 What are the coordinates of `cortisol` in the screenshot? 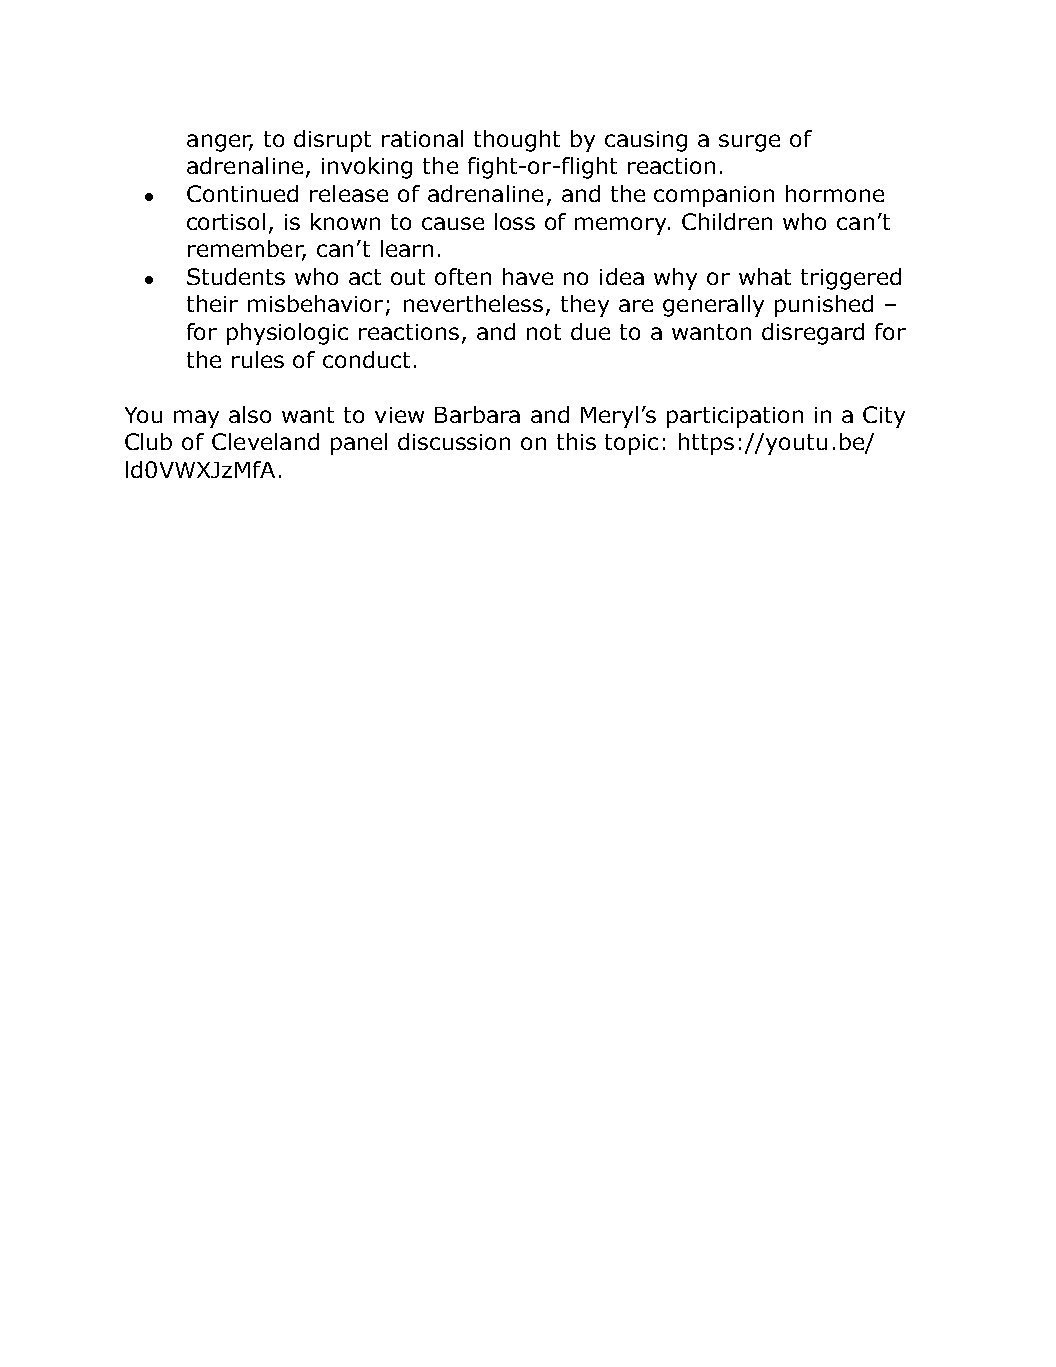 It's located at (226, 221).
